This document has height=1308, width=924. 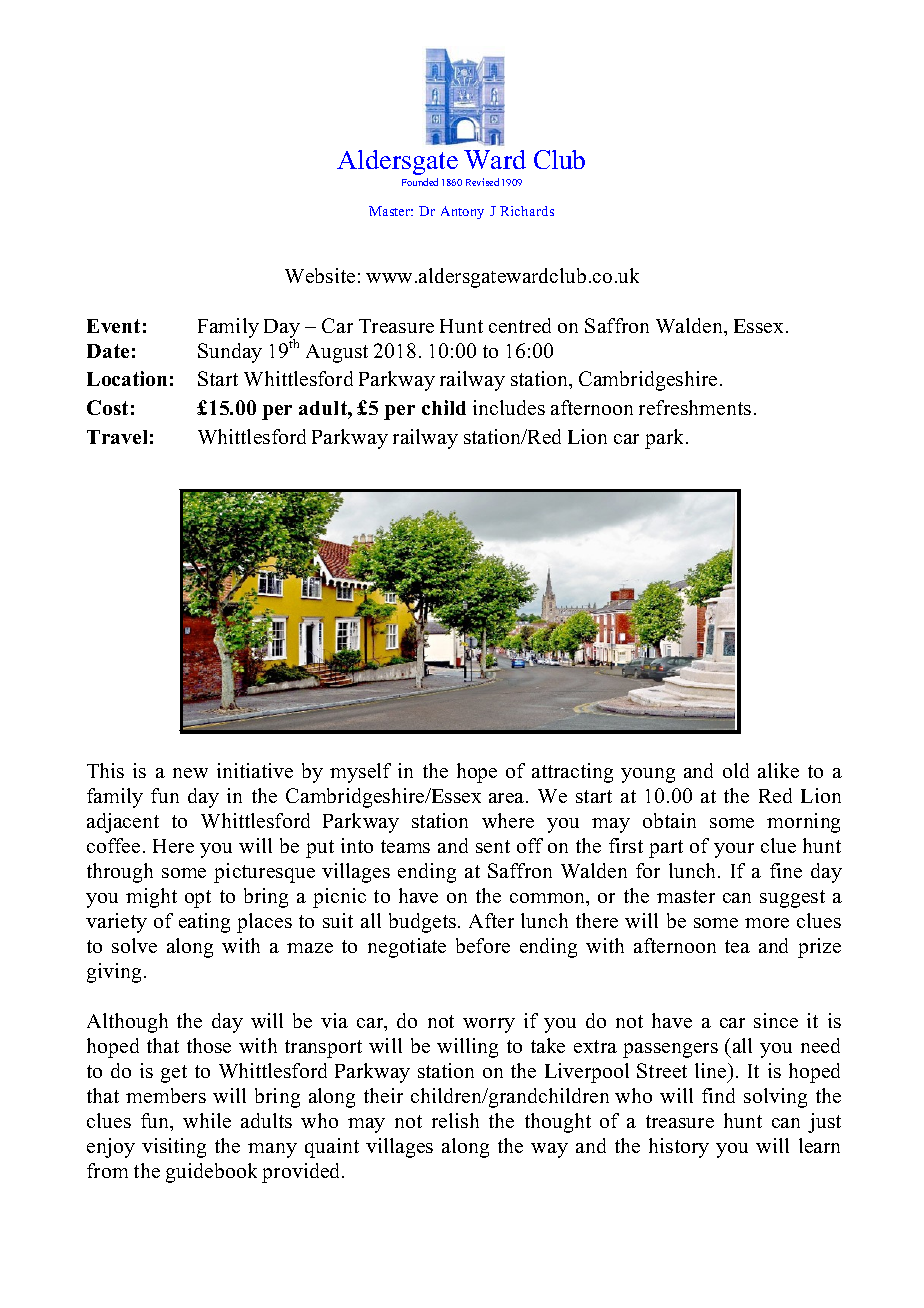 I want to click on Website, so click(x=320, y=275).
